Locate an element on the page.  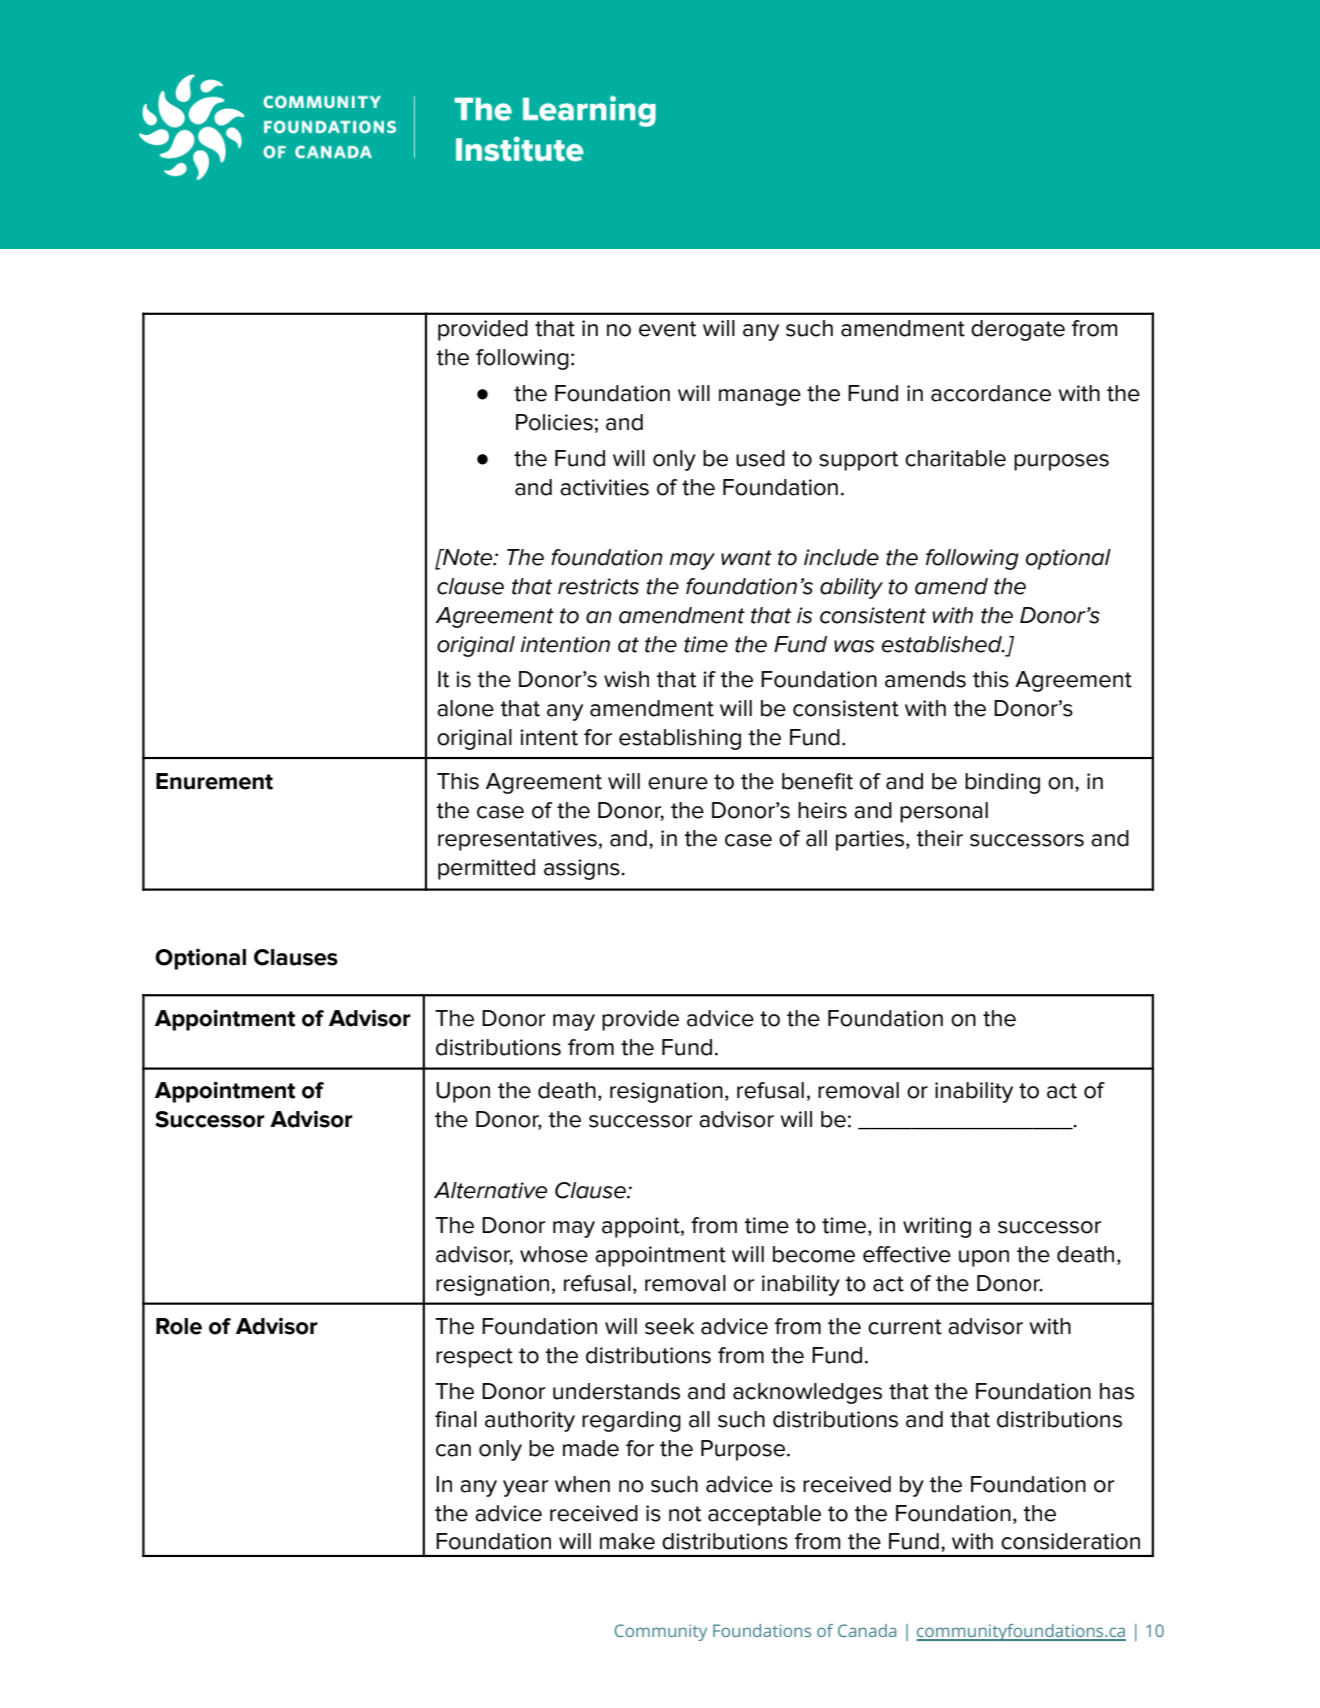
binding is located at coordinates (1002, 783).
